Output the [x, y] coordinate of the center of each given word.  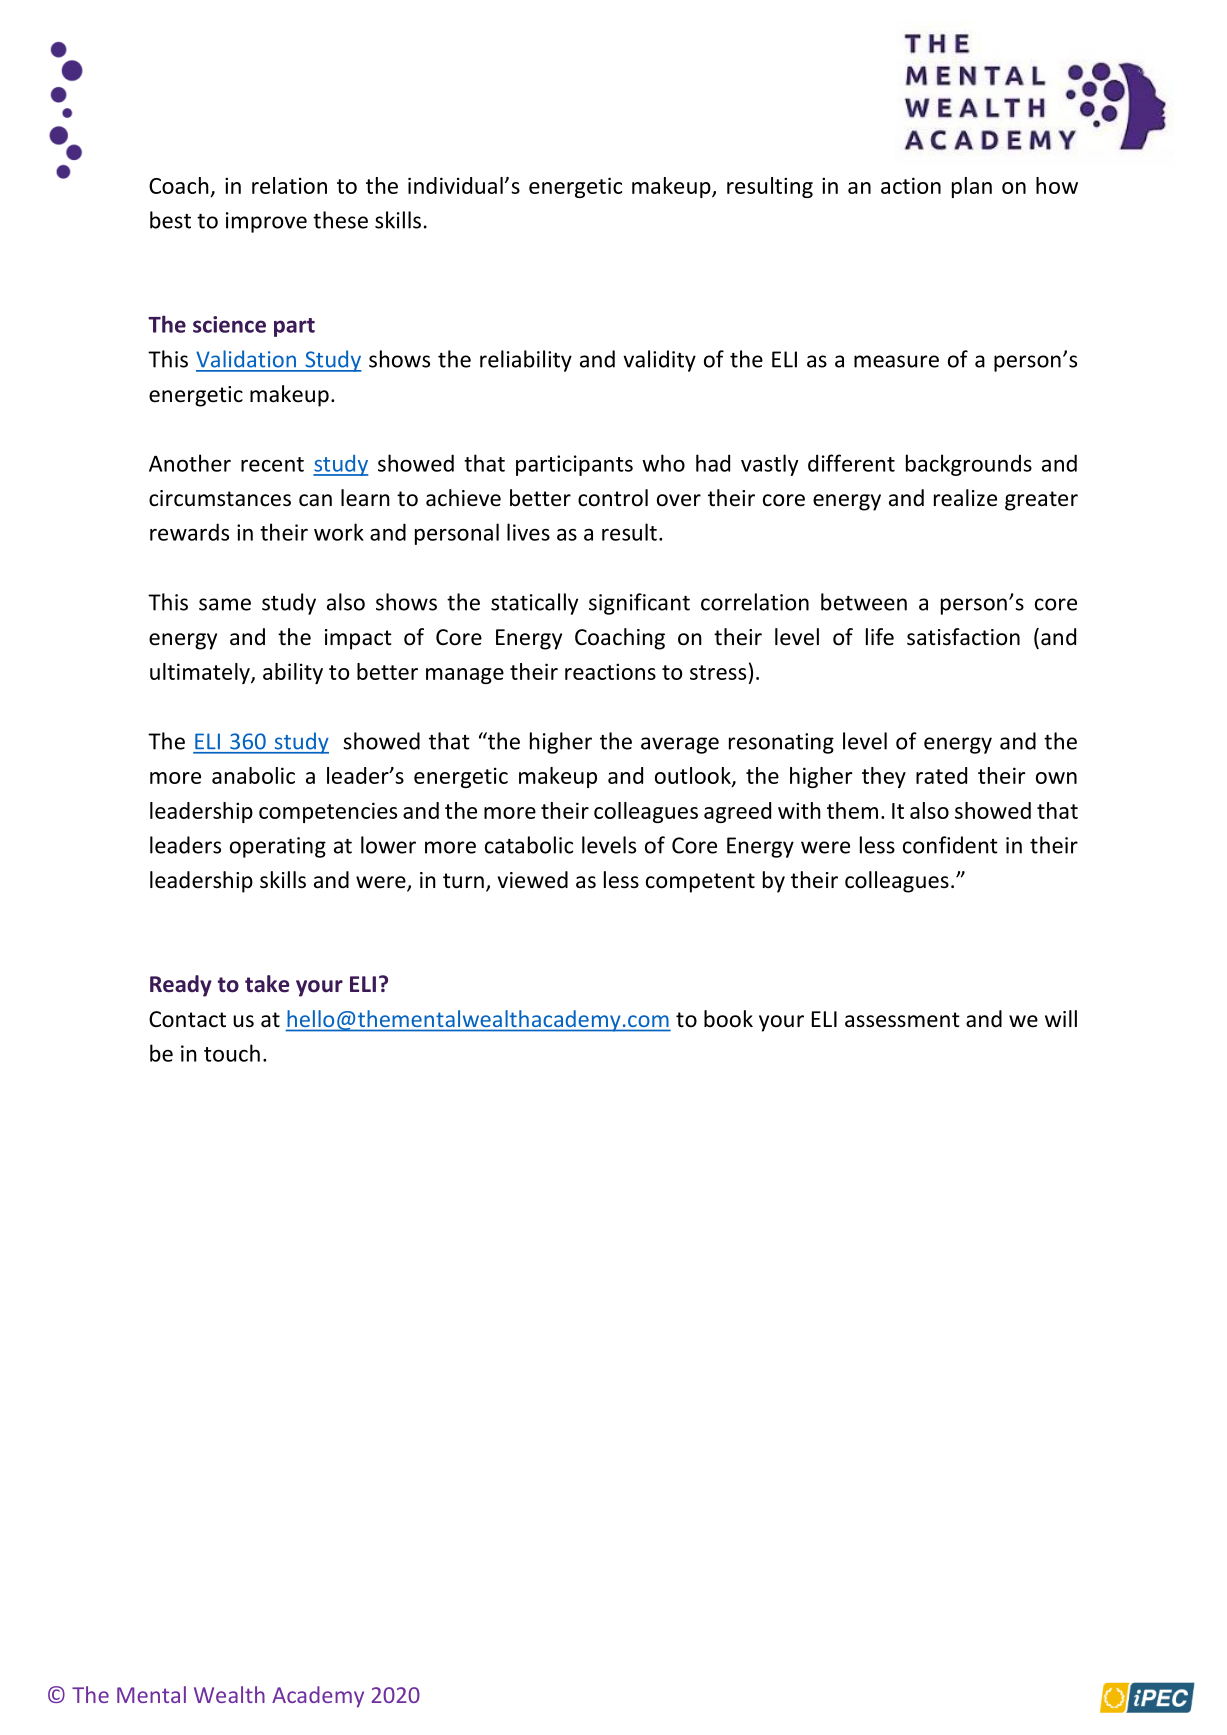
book [728, 1019]
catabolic [529, 845]
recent [272, 464]
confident [950, 845]
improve [266, 222]
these [340, 220]
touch [232, 1053]
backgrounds [969, 465]
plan [972, 187]
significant [639, 604]
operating [278, 847]
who [663, 463]
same [225, 604]
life [880, 637]
